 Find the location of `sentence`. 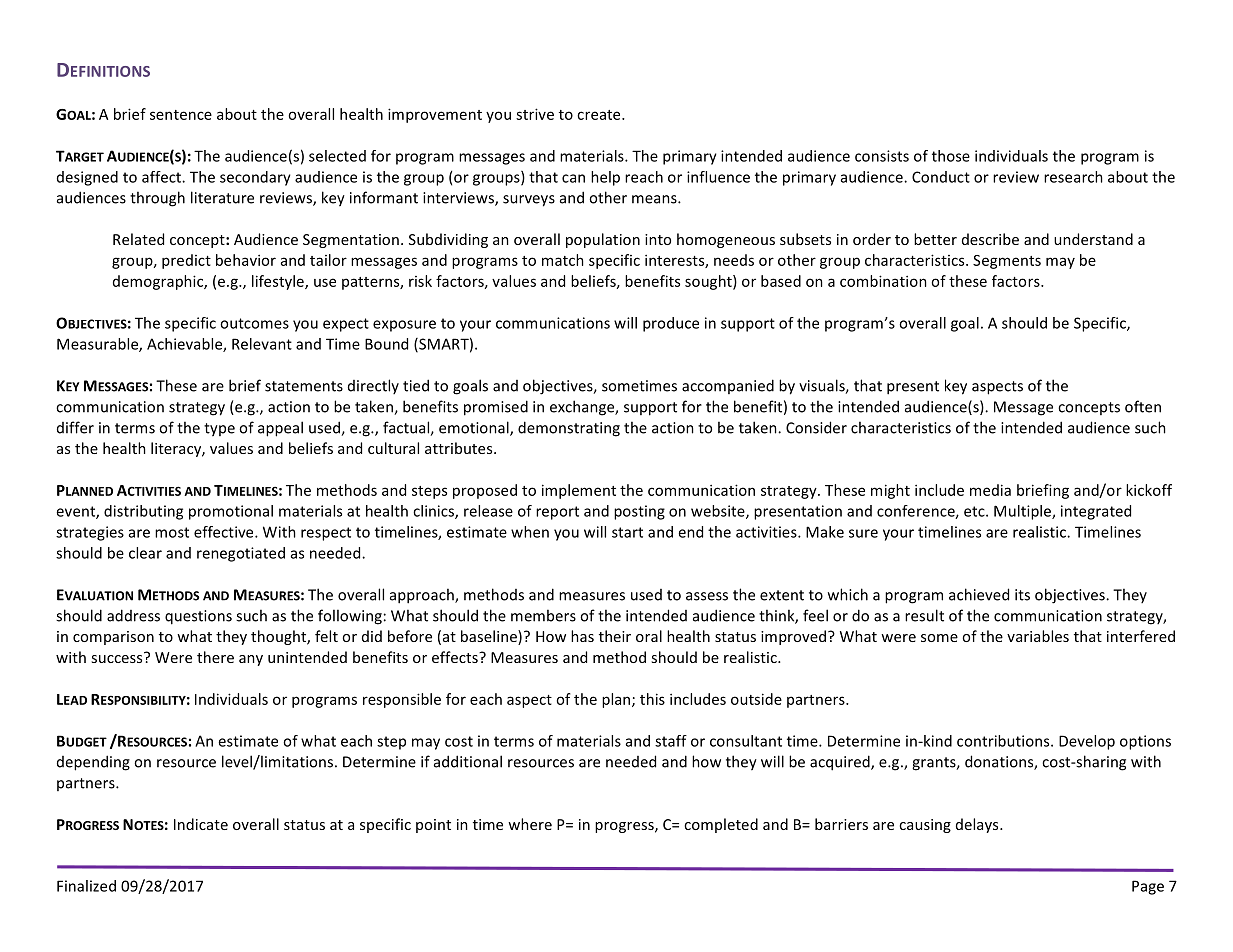

sentence is located at coordinates (181, 115).
